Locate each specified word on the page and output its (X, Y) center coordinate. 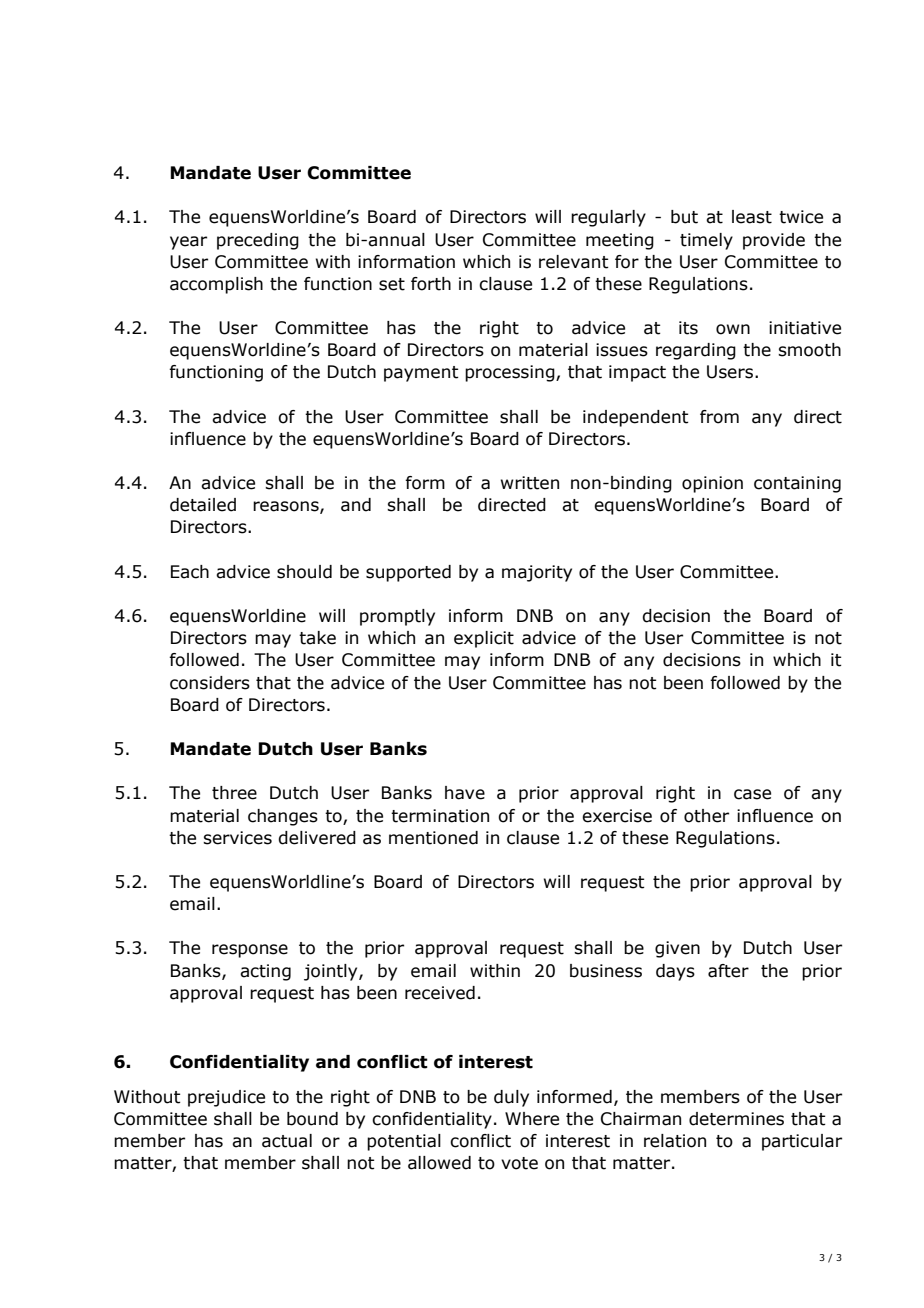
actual (287, 1141)
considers (210, 683)
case (752, 794)
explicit (484, 639)
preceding (258, 241)
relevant (574, 262)
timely (706, 241)
